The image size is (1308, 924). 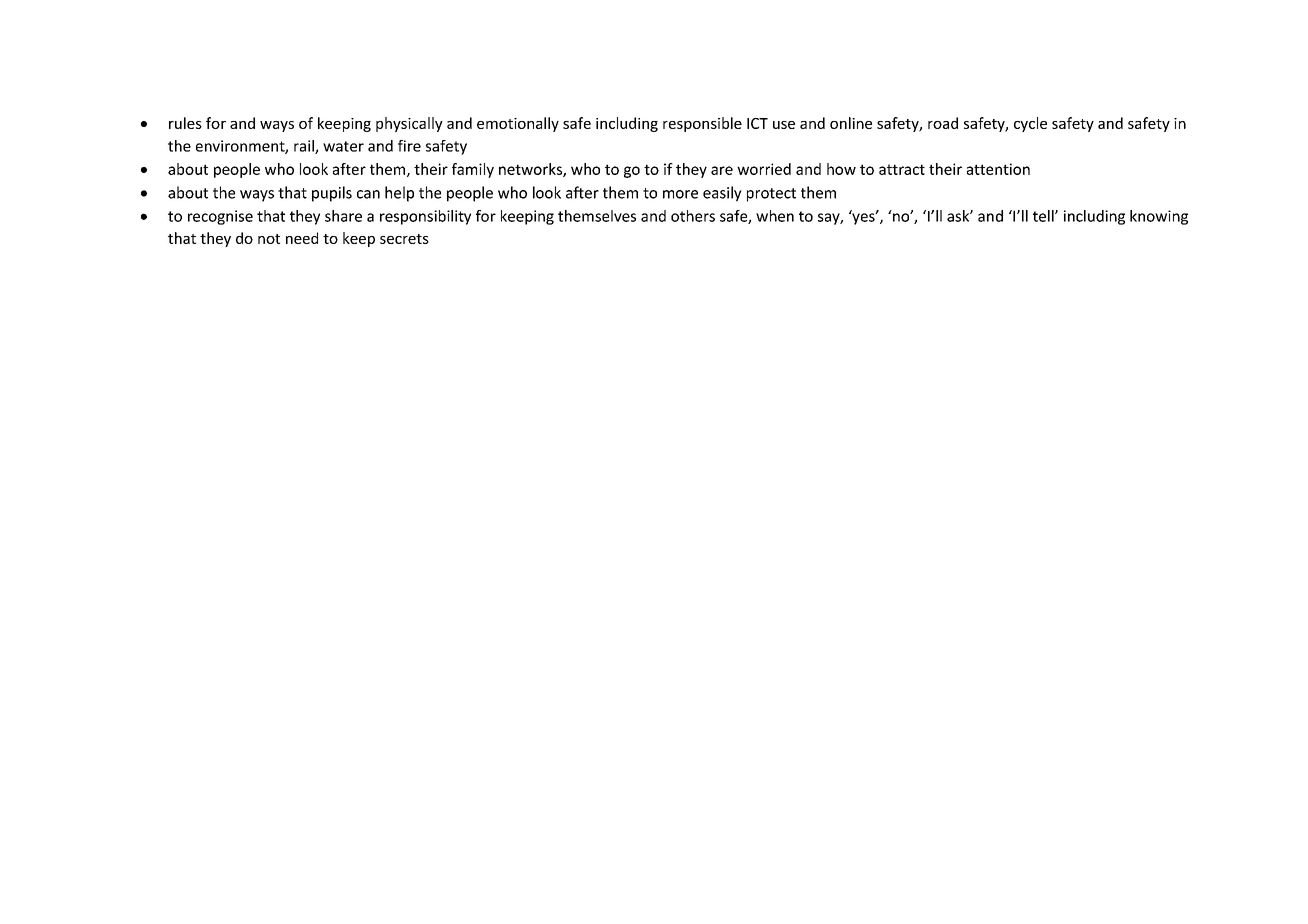 I want to click on knowing, so click(x=1159, y=217).
